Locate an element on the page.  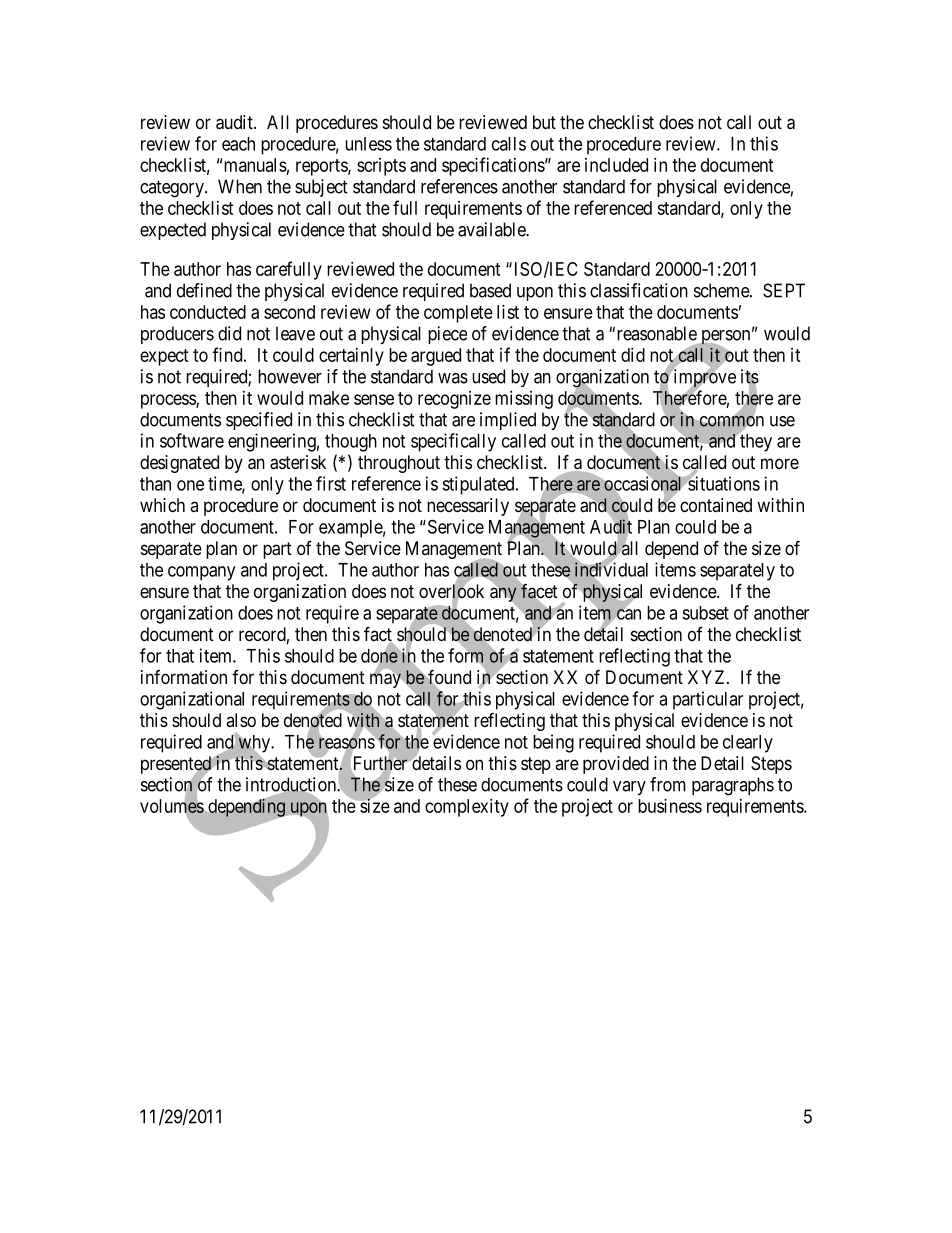
designated is located at coordinates (179, 464).
